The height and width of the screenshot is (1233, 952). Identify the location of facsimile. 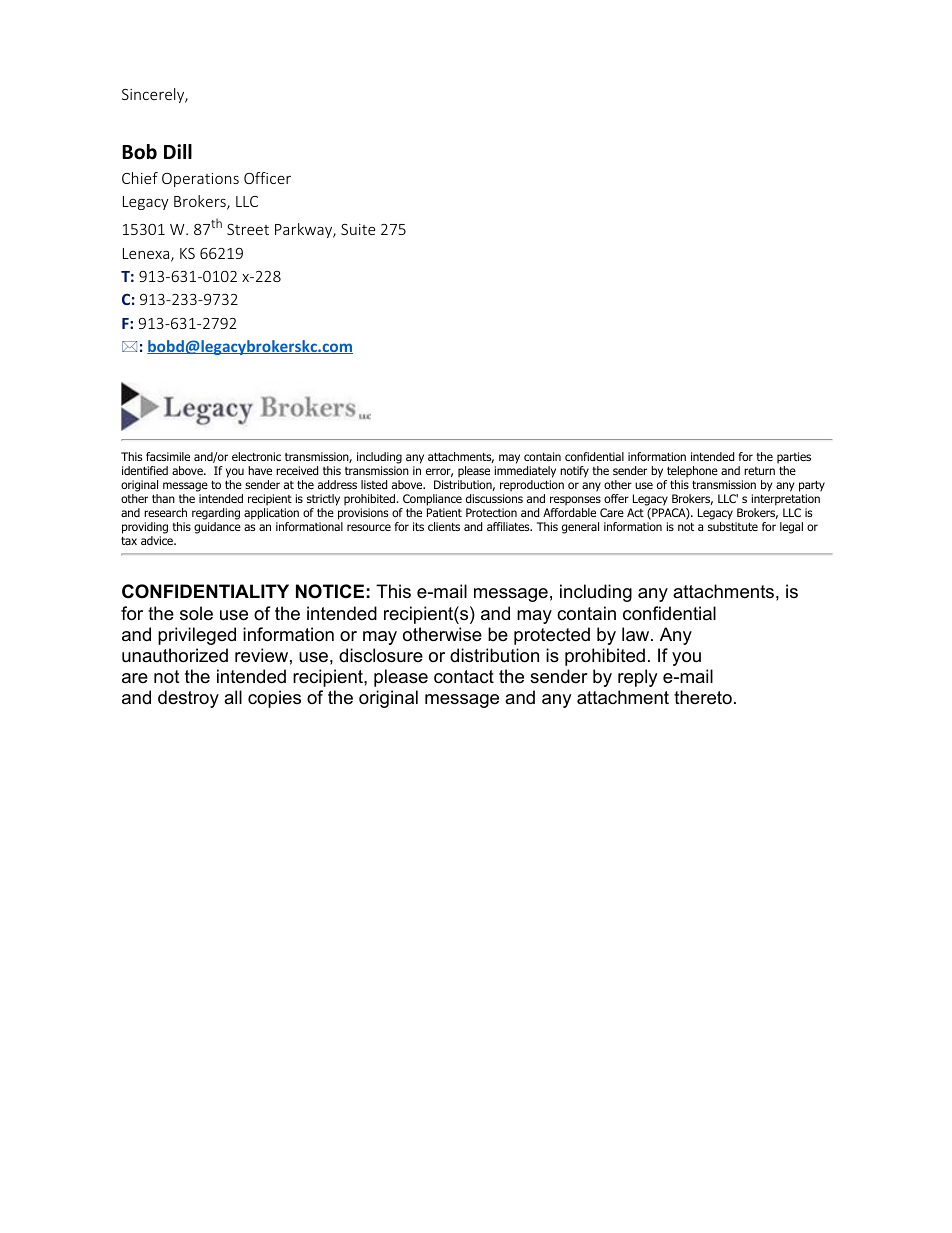
(168, 456).
